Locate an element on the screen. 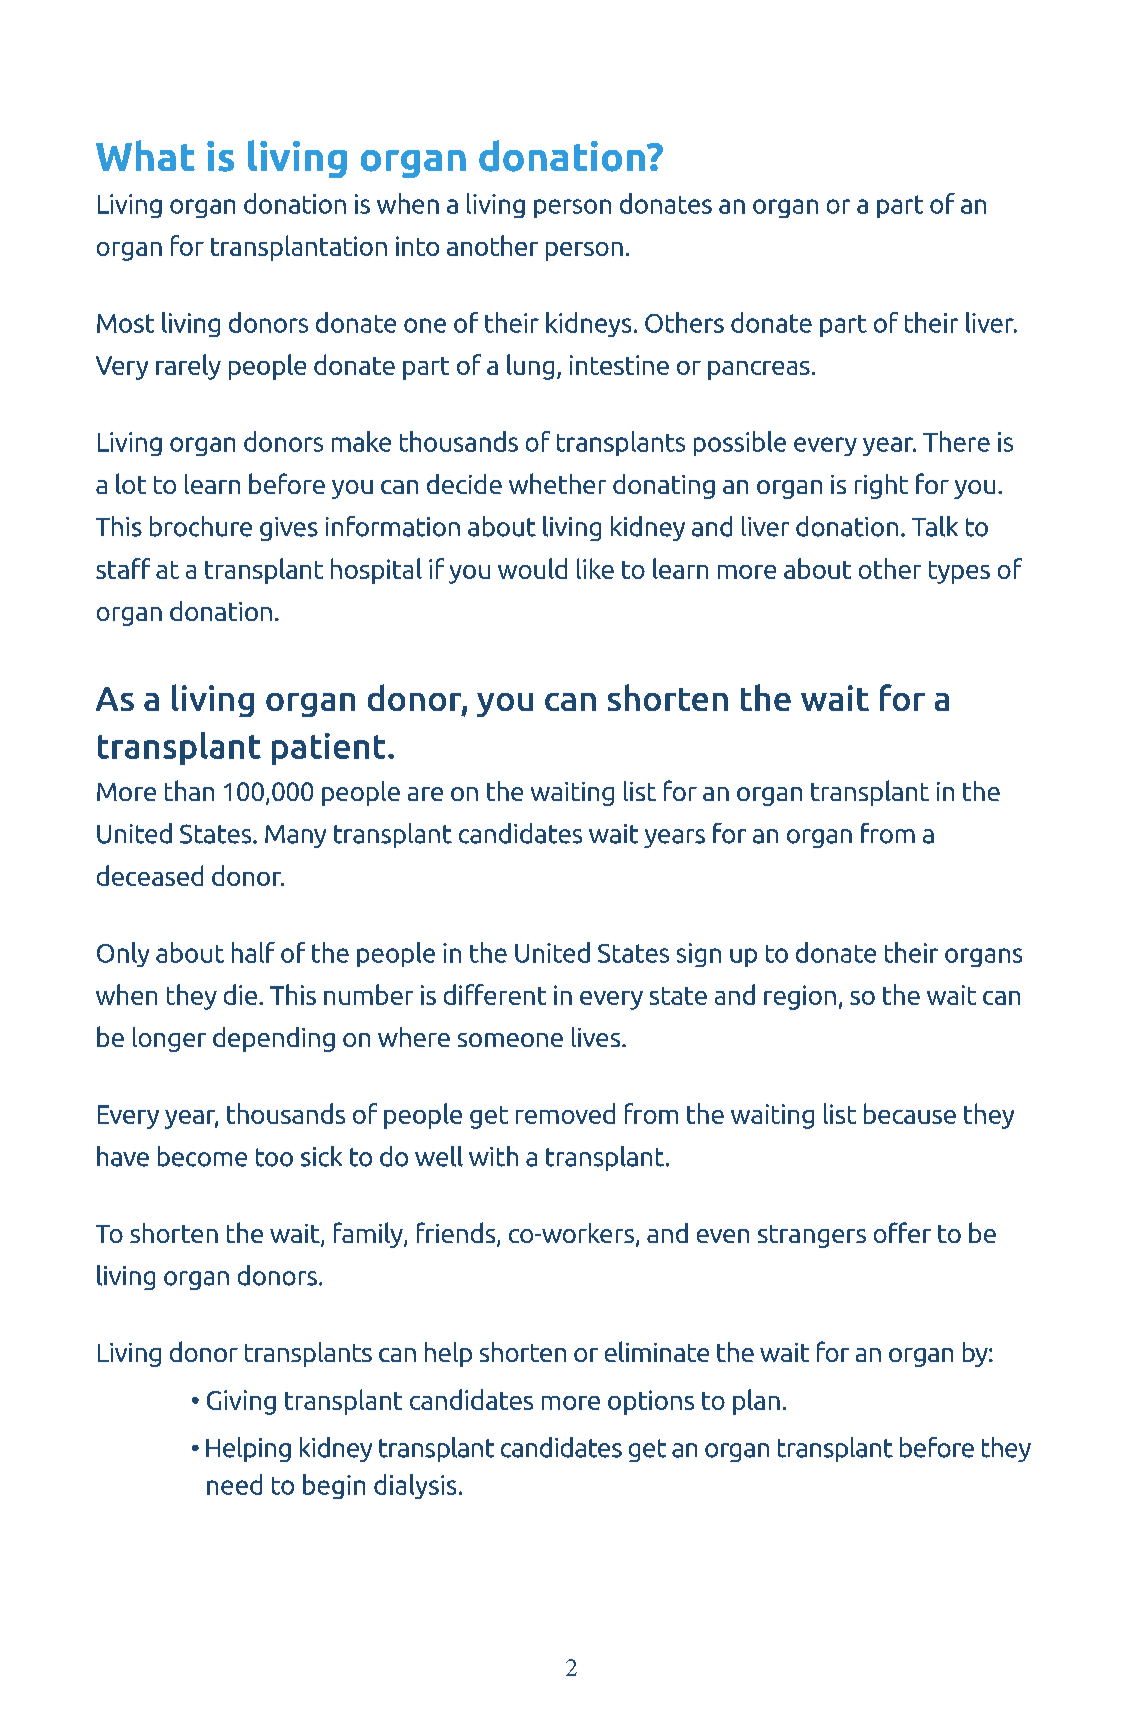 Image resolution: width=1143 pixels, height=1715 pixels. need is located at coordinates (234, 1484).
